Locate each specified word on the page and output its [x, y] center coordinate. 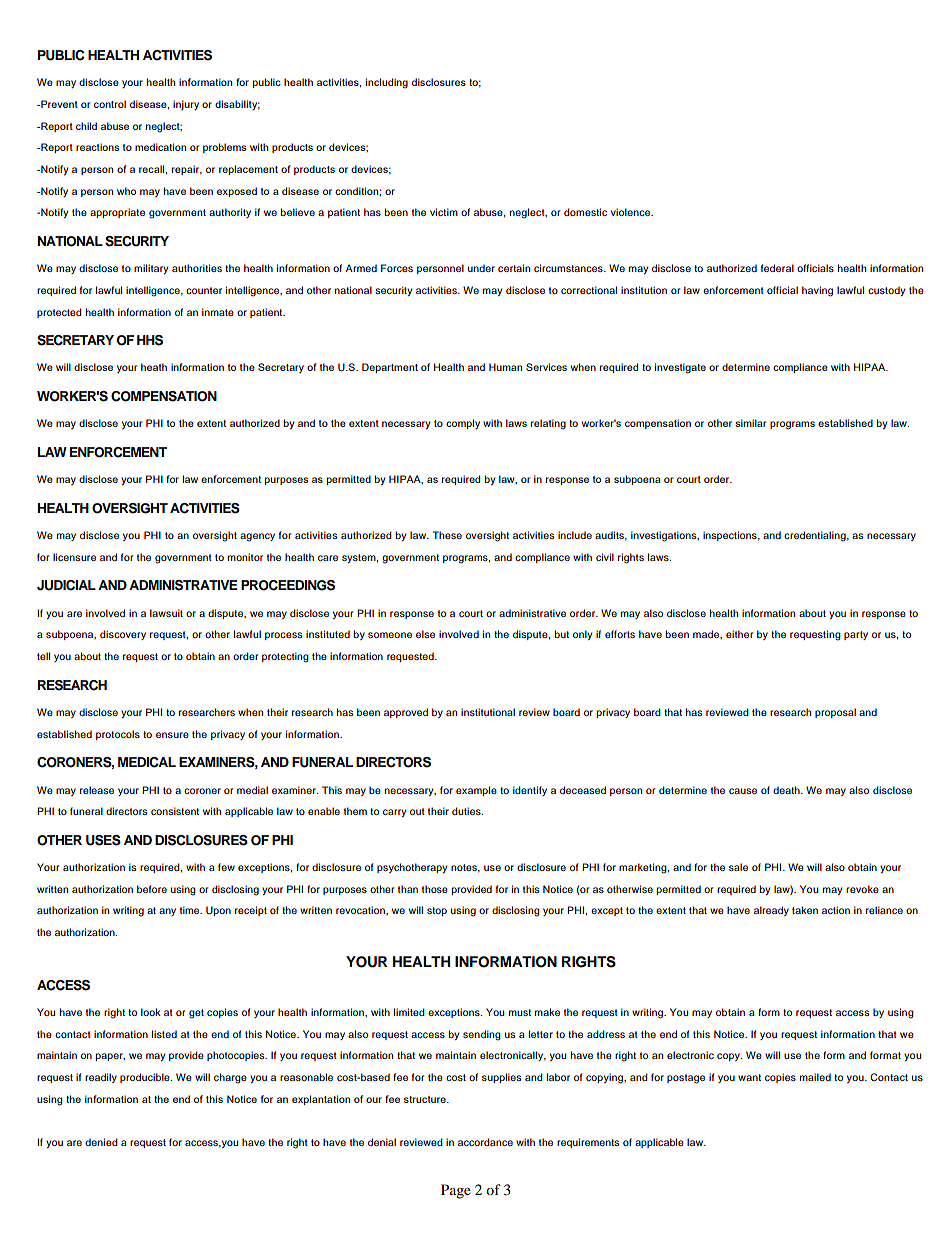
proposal [835, 713]
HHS [150, 340]
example [476, 791]
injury [186, 105]
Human [505, 367]
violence [632, 212]
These [447, 535]
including [387, 83]
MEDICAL [147, 762]
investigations [665, 536]
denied [101, 1142]
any [167, 912]
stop [437, 911]
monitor [245, 557]
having [817, 291]
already [771, 911]
